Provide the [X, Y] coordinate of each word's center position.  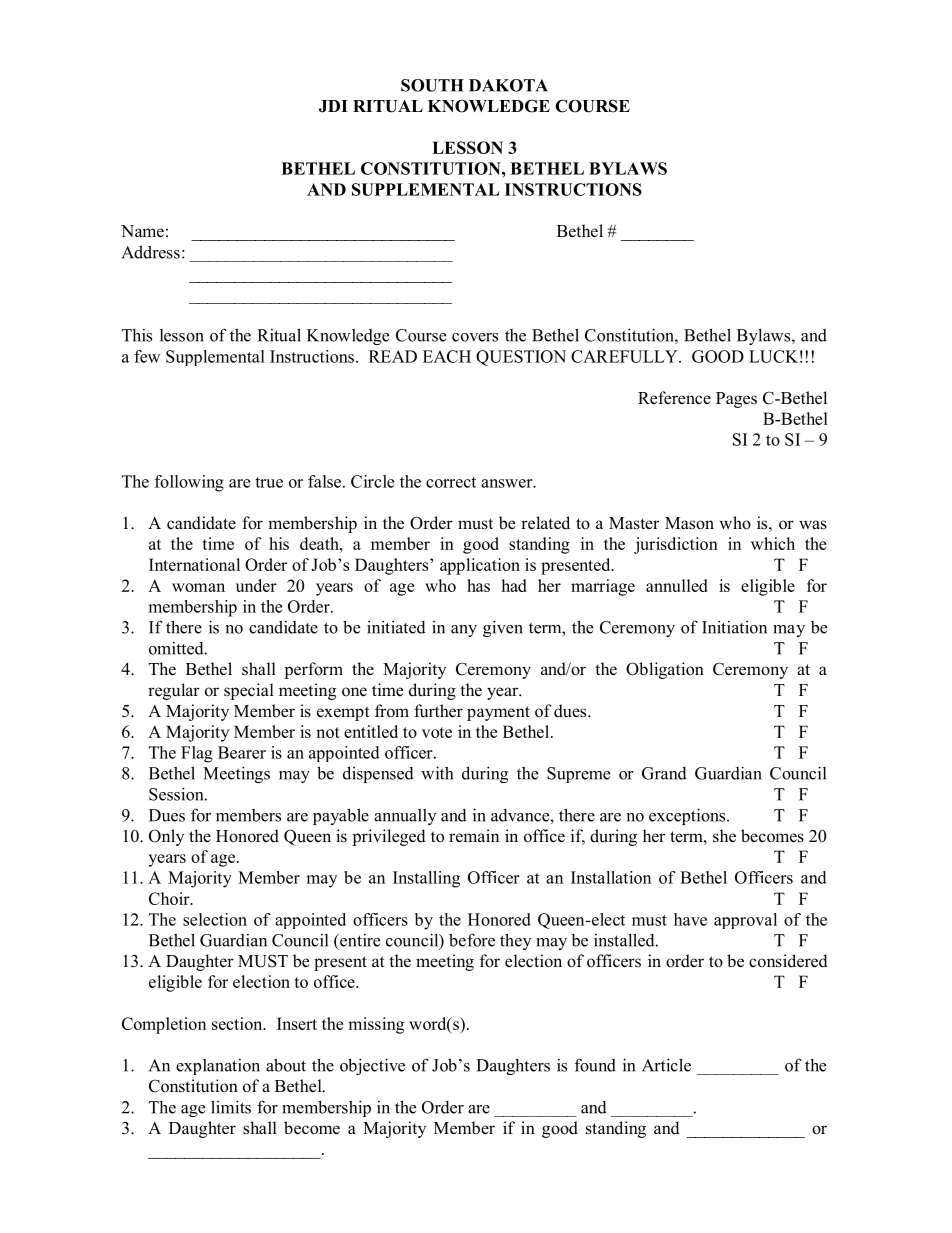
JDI [333, 106]
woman [198, 587]
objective [372, 1066]
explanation [218, 1067]
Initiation [734, 627]
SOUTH [432, 85]
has [478, 585]
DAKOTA [508, 85]
